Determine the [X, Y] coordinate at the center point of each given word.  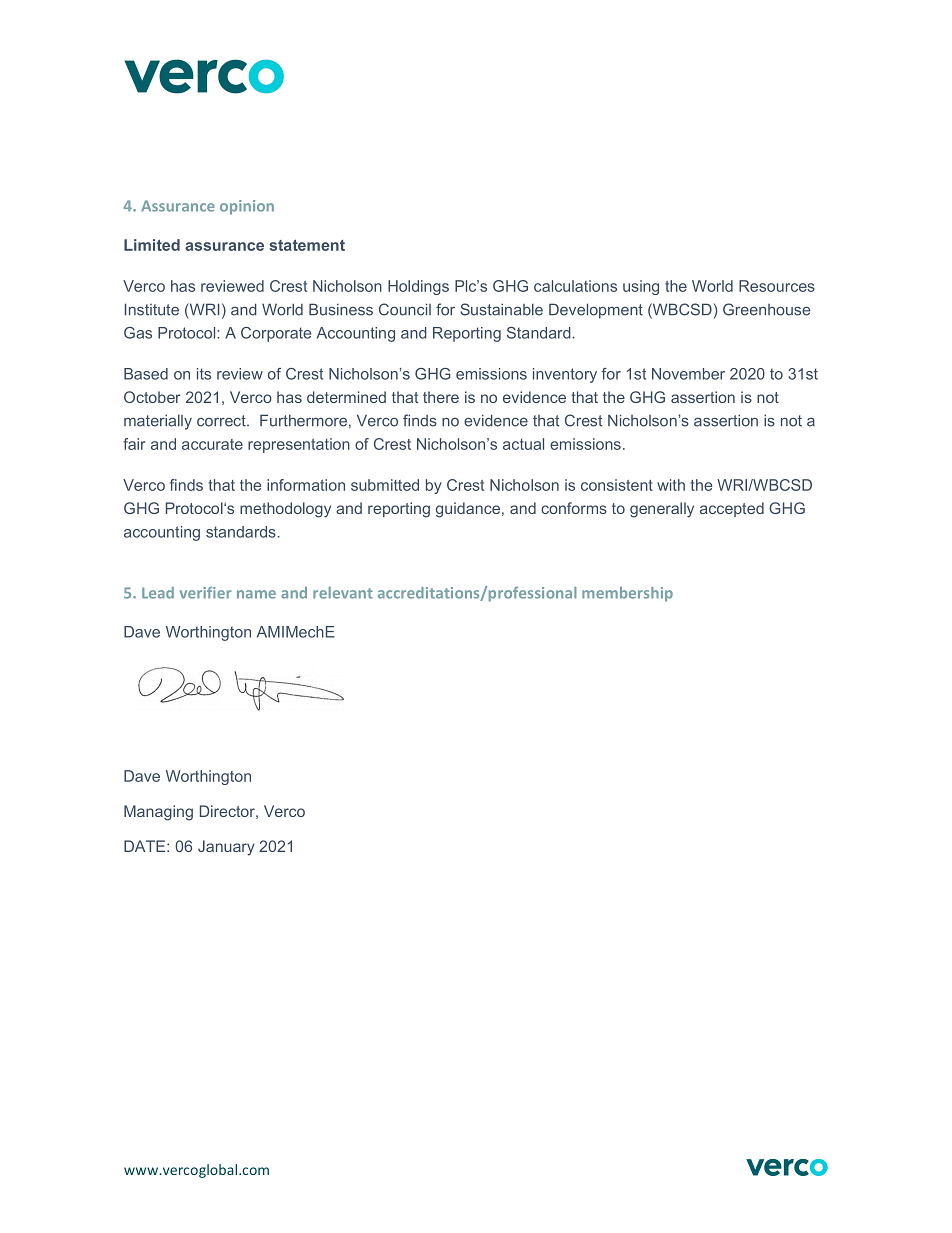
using [641, 287]
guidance [468, 510]
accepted [732, 509]
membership [627, 594]
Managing [158, 813]
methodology [285, 510]
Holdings [418, 287]
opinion [247, 207]
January [226, 848]
